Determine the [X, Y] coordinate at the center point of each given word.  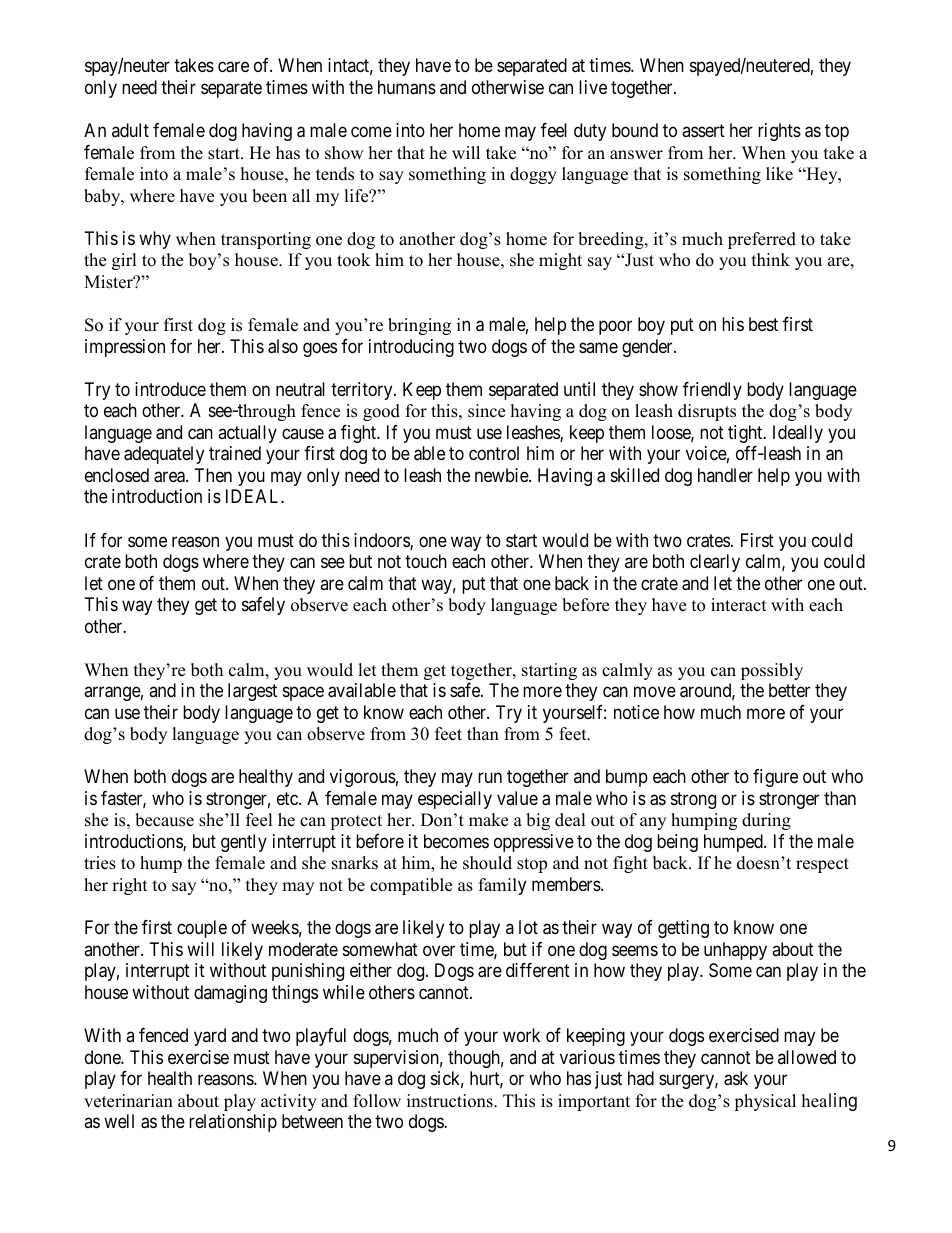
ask [736, 1078]
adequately [164, 455]
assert [703, 130]
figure [775, 778]
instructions [451, 1101]
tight [746, 434]
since [486, 411]
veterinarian [128, 1101]
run [490, 778]
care [233, 67]
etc [288, 798]
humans [407, 87]
